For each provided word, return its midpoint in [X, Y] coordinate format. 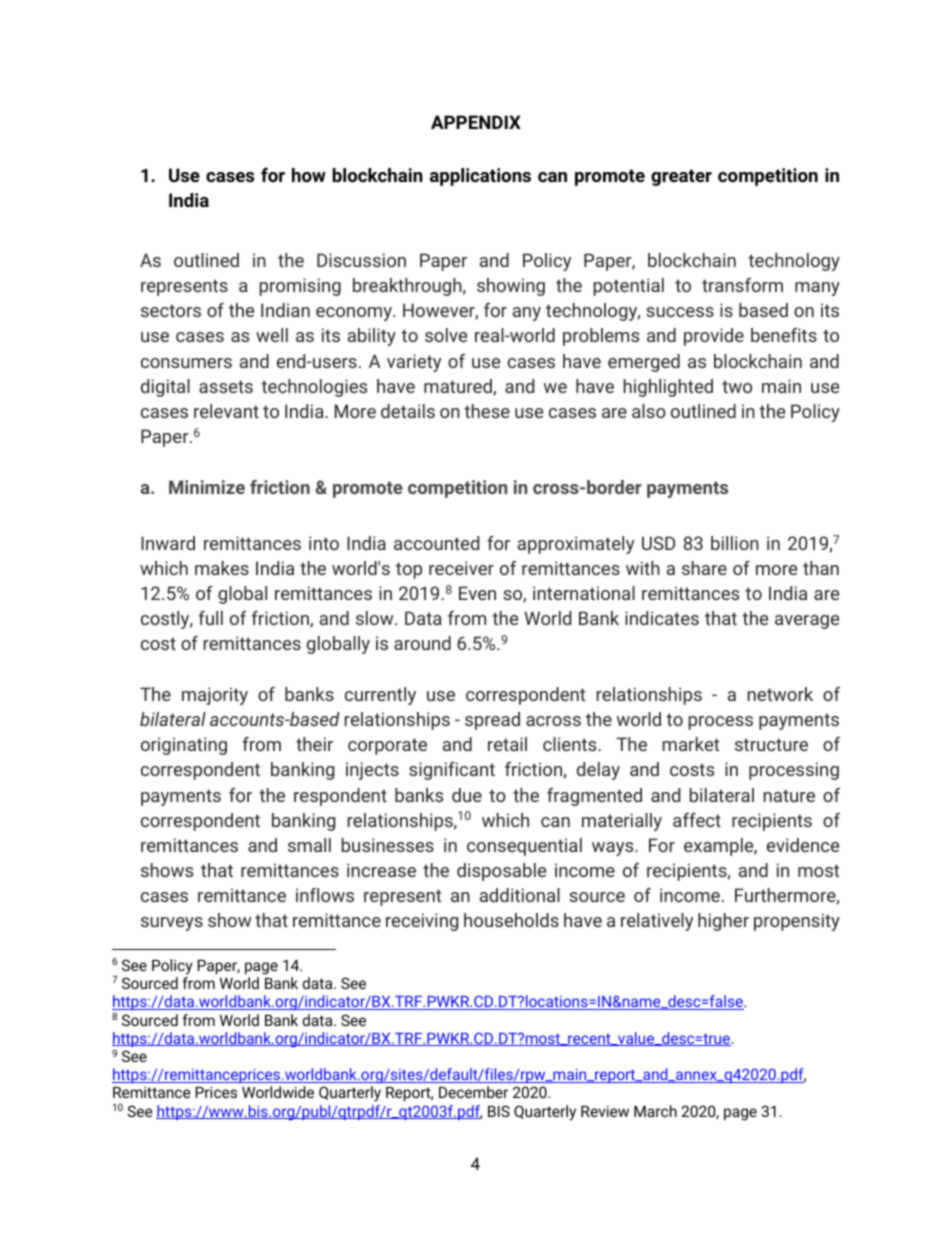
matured [459, 387]
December [473, 1092]
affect [697, 820]
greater [681, 177]
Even [477, 593]
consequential [524, 847]
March [655, 1111]
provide [714, 337]
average [807, 622]
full [211, 618]
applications [480, 177]
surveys [172, 924]
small [309, 845]
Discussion [361, 260]
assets [226, 386]
